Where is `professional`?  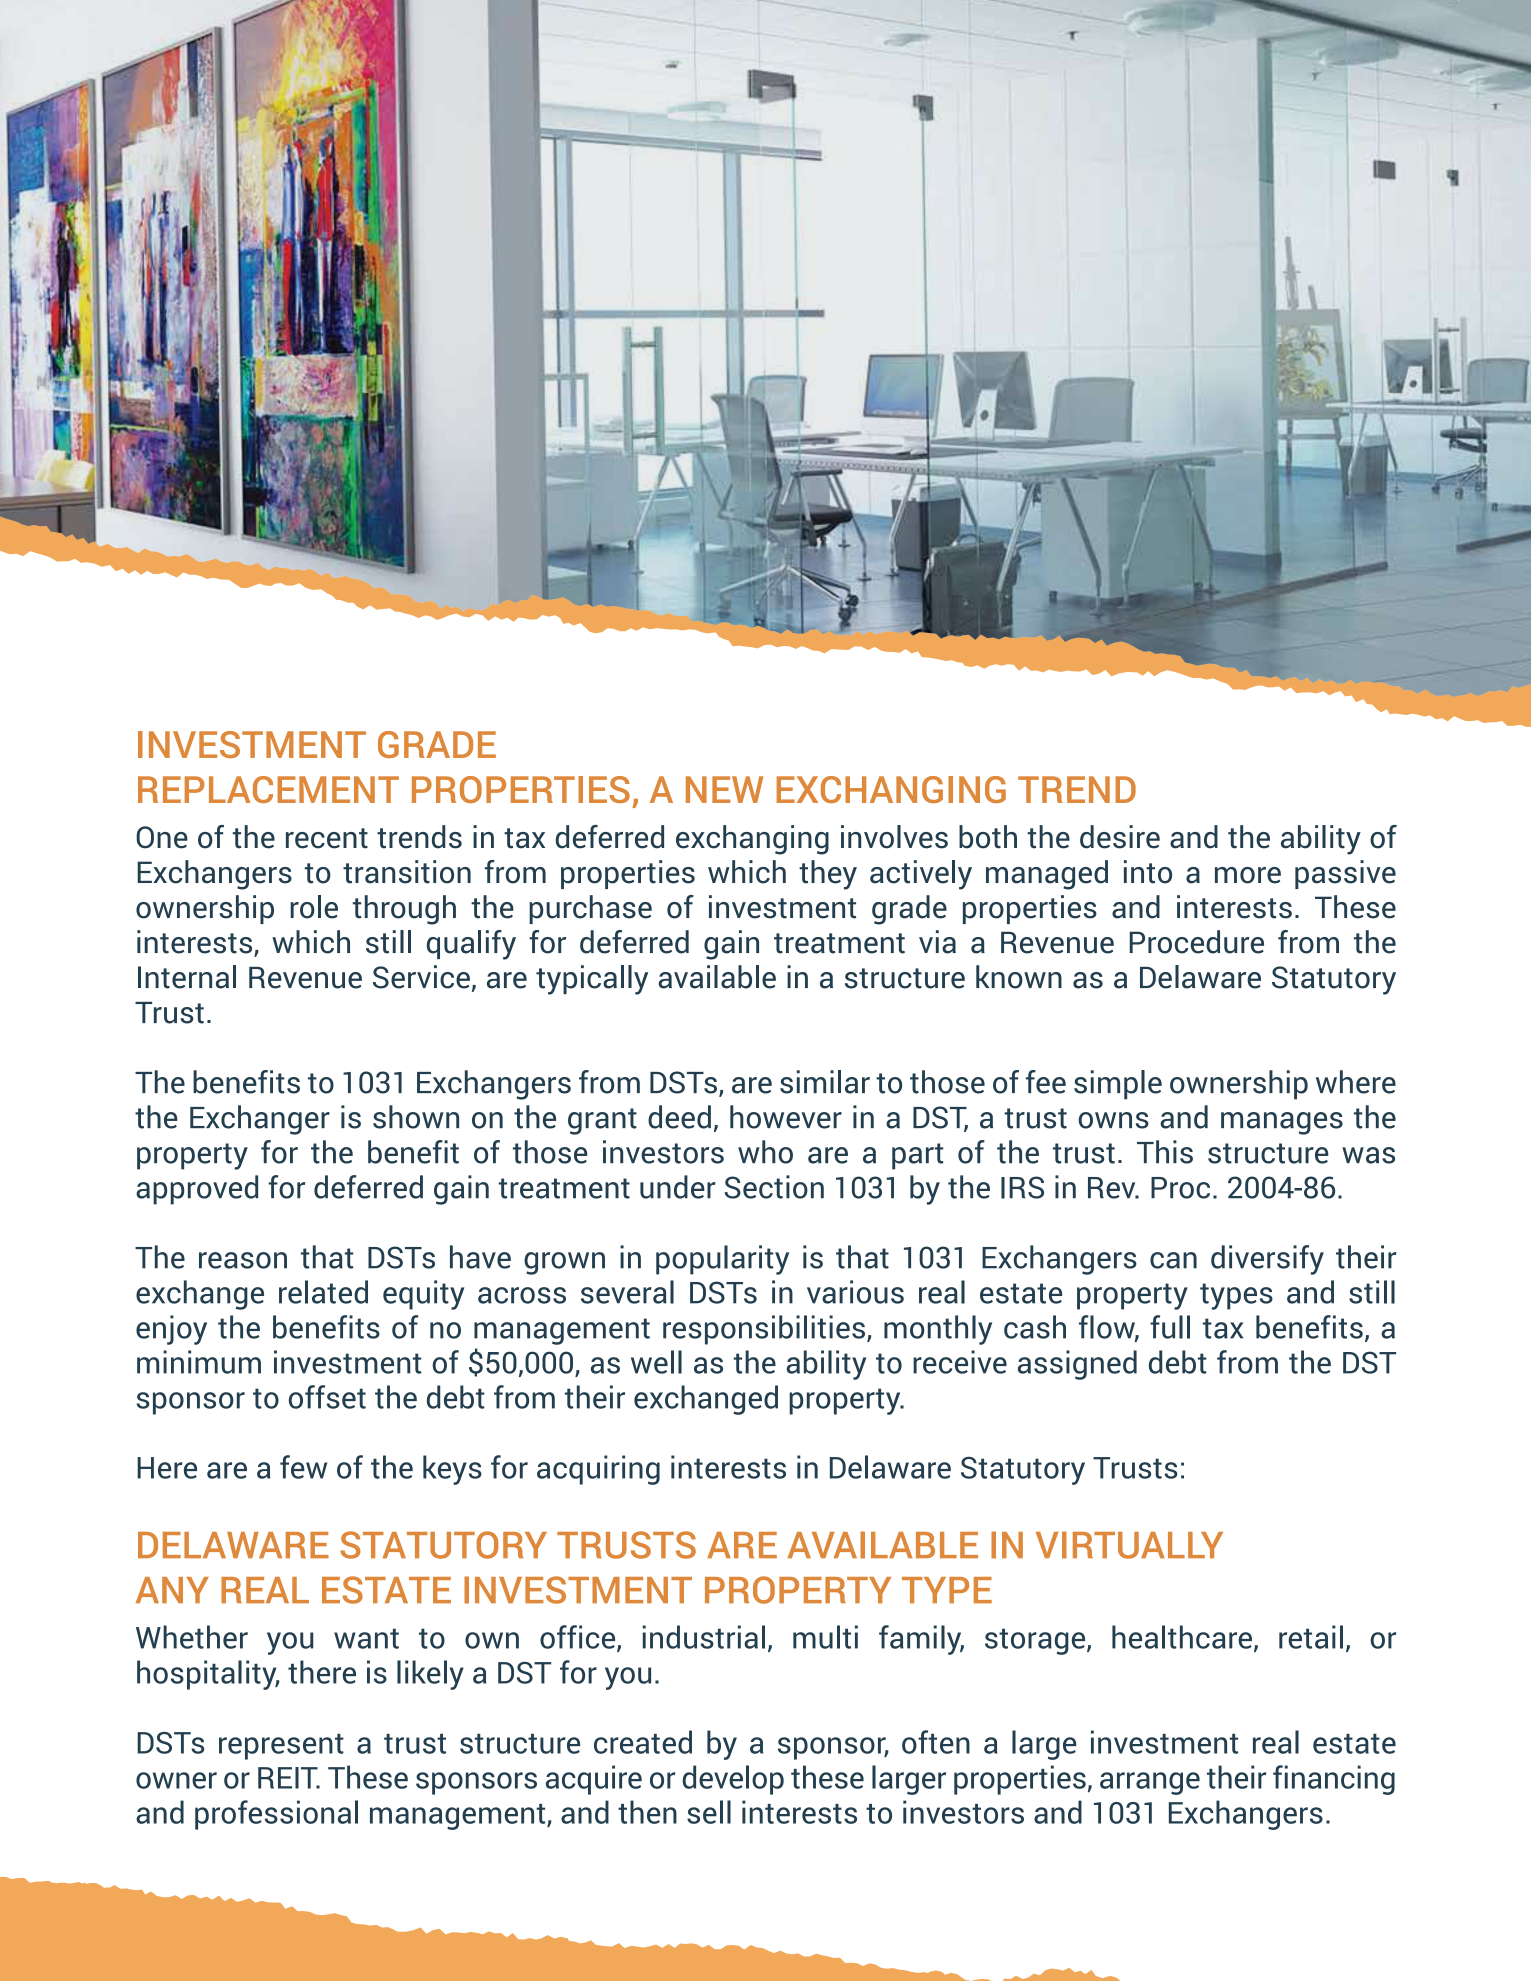 professional is located at coordinates (276, 1815).
